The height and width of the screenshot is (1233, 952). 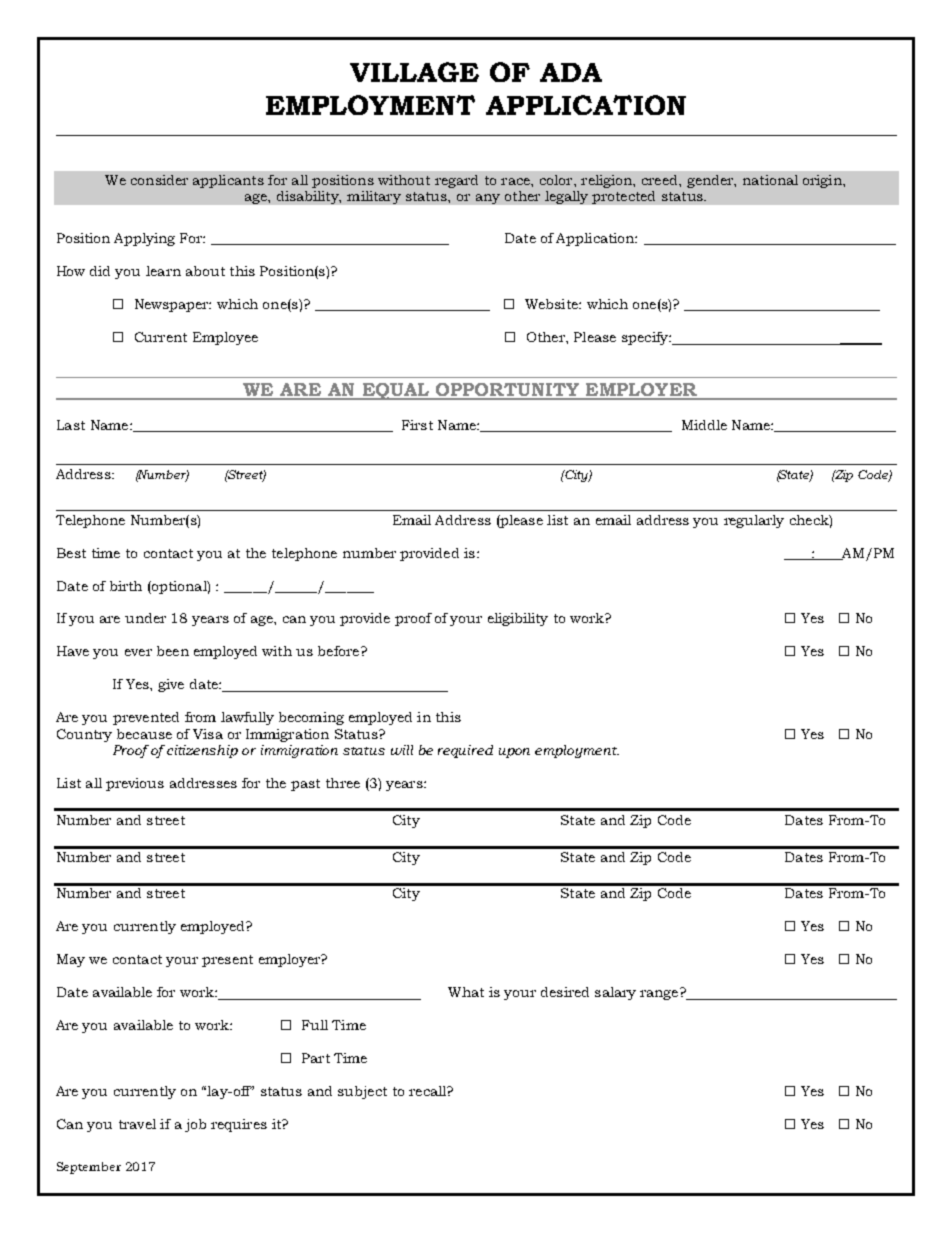 I want to click on travel, so click(x=137, y=1124).
